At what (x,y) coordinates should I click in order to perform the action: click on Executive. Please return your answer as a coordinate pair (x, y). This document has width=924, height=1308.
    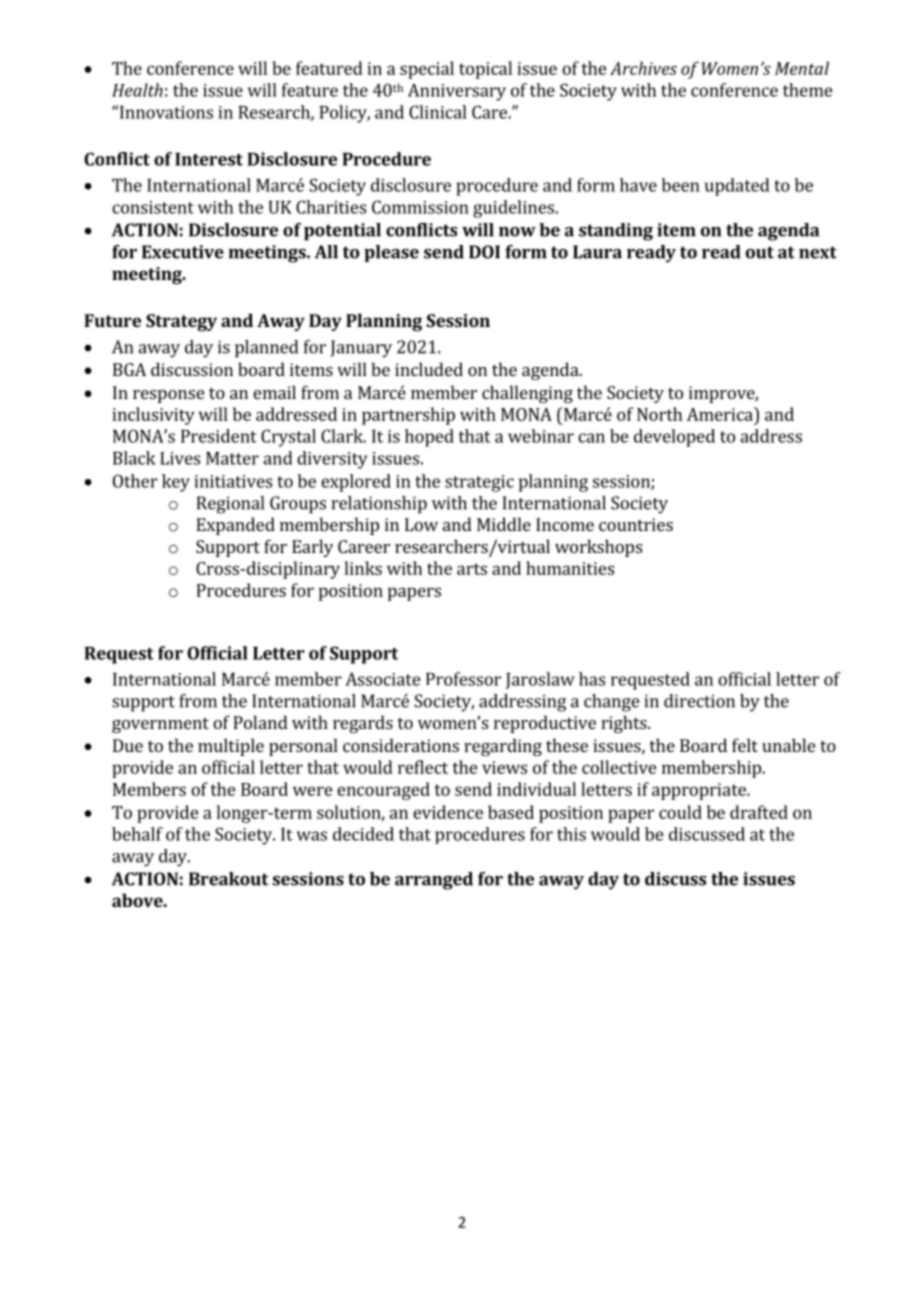
    Looking at the image, I should click on (183, 252).
